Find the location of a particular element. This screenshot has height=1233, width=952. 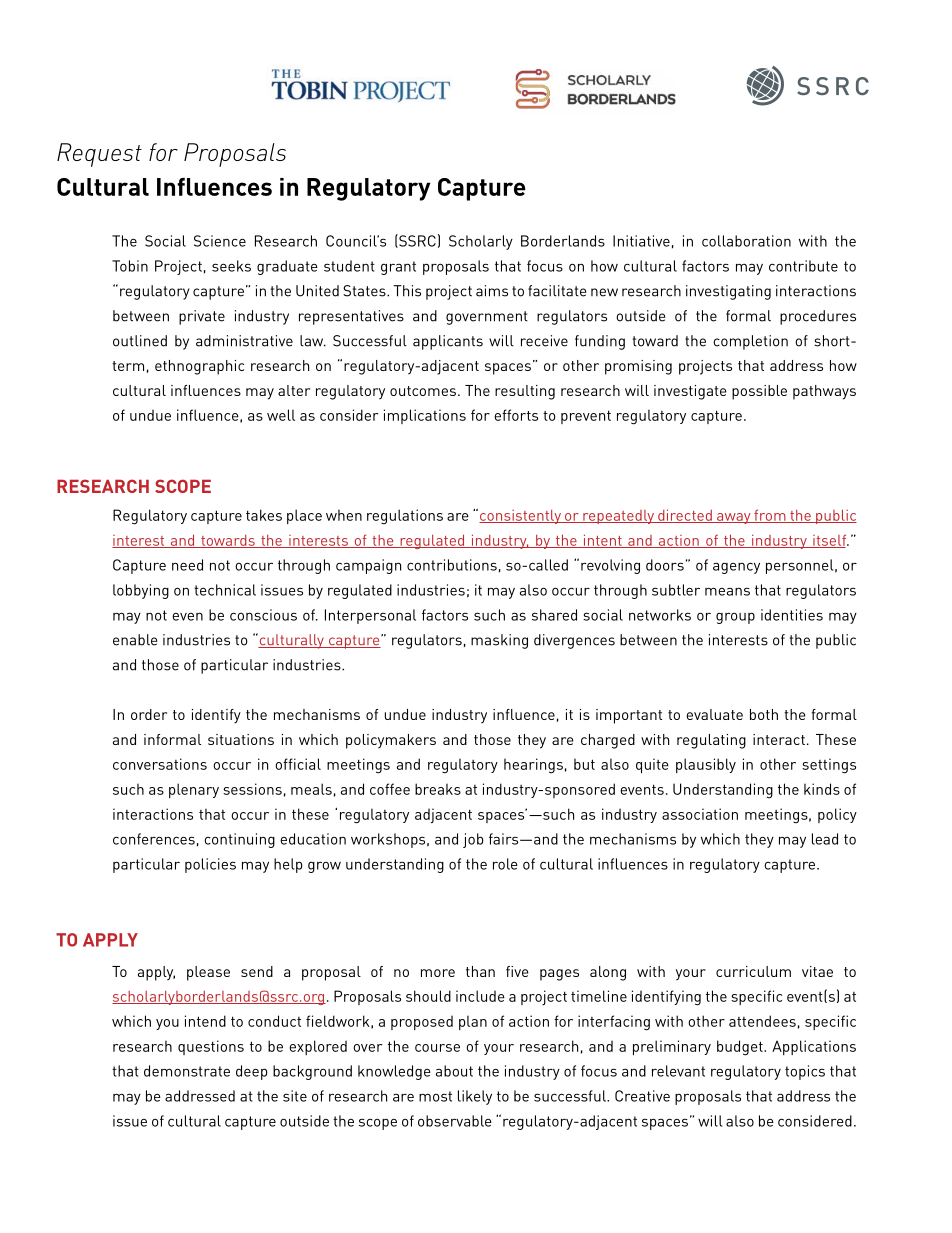

well is located at coordinates (281, 415).
